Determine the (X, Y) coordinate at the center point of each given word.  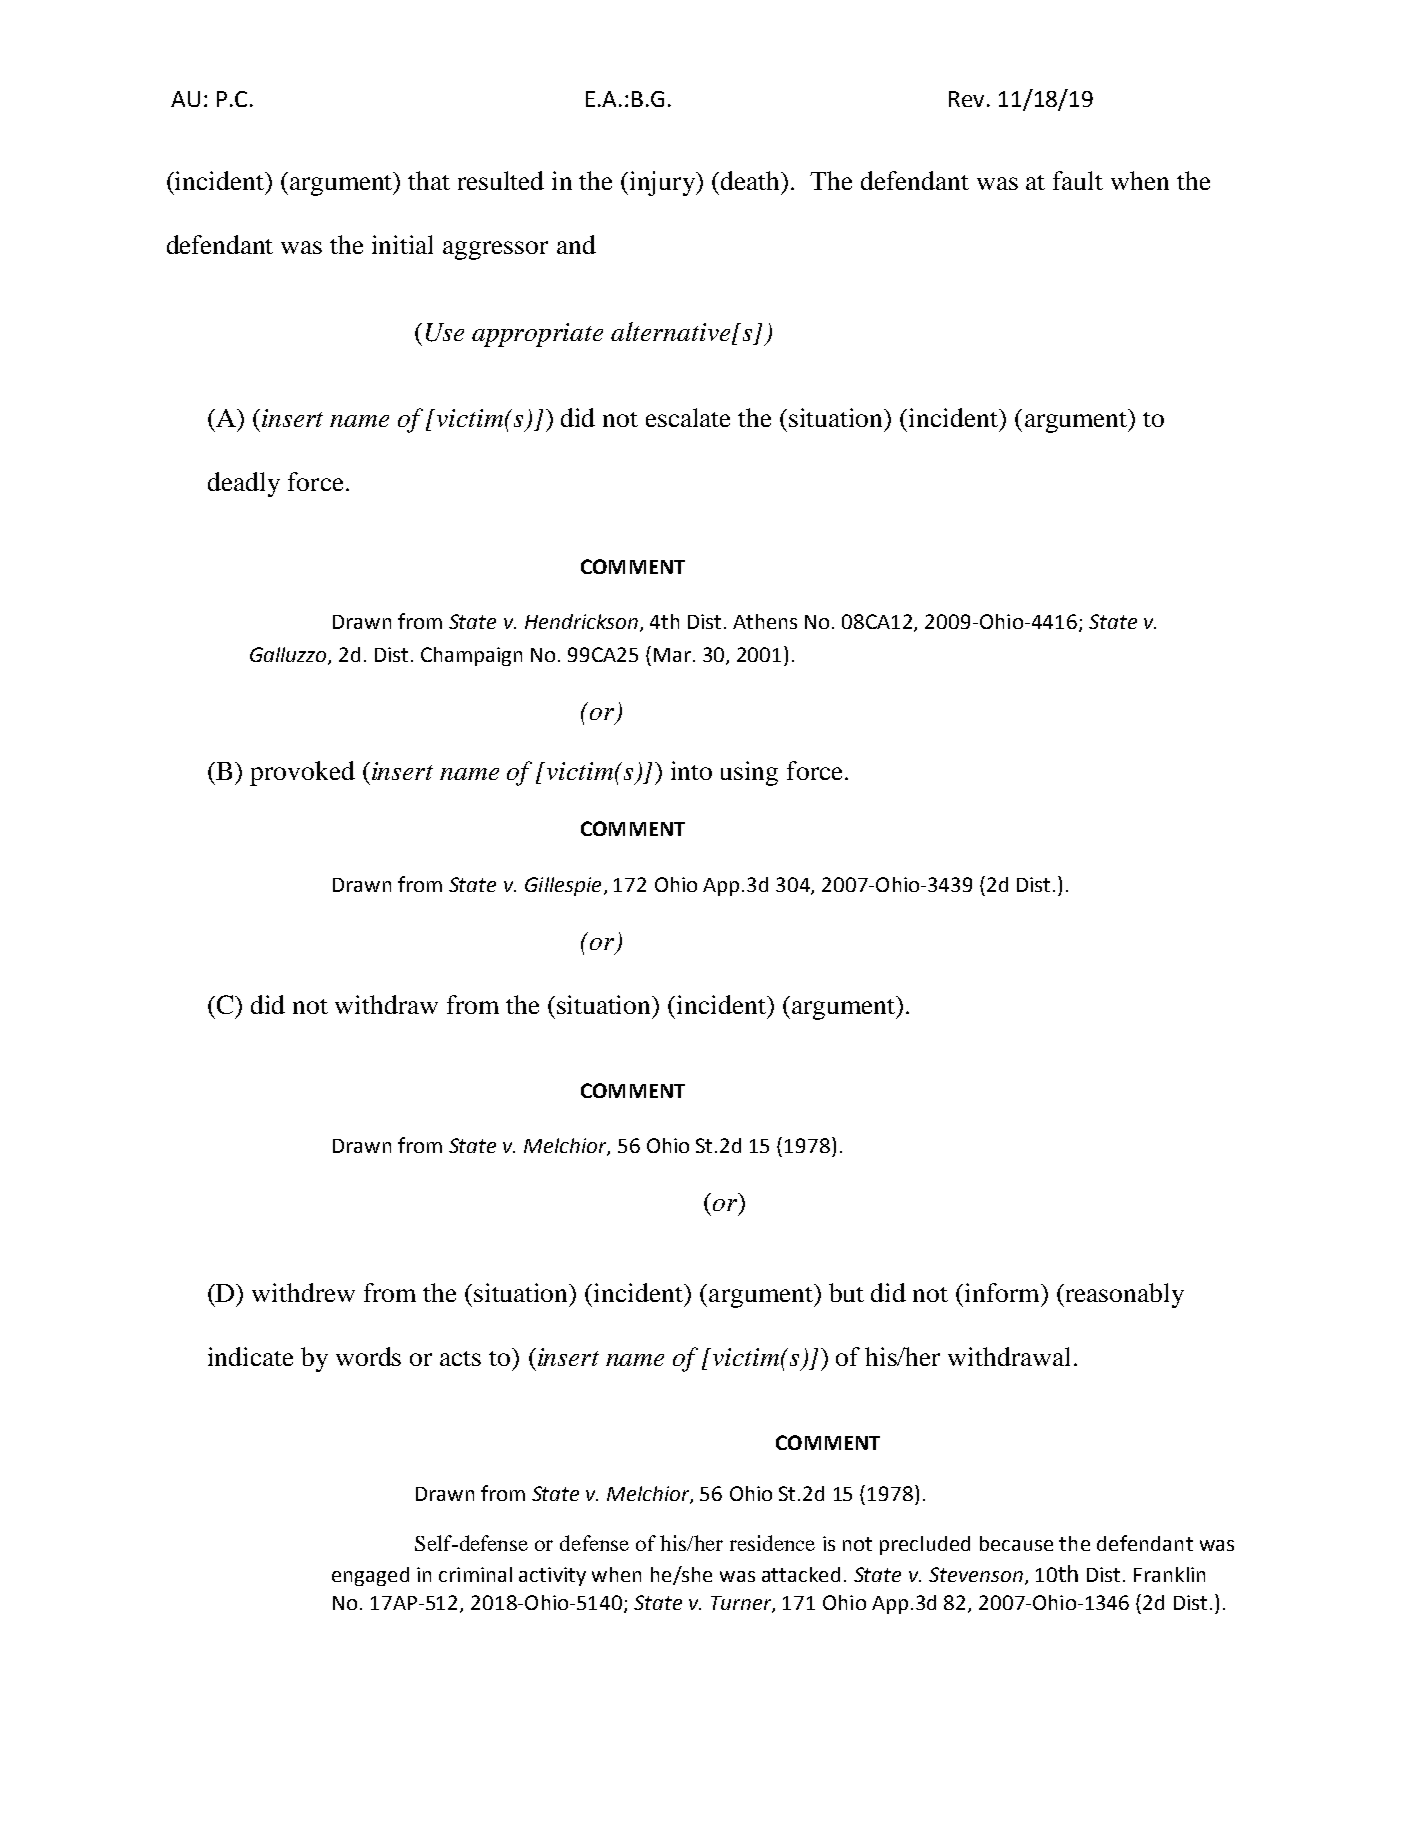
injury (664, 183)
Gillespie (563, 886)
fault (1078, 180)
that (429, 180)
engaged (370, 1576)
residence (772, 1543)
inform (1003, 1292)
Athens (765, 621)
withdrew (303, 1292)
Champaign (471, 656)
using (749, 773)
